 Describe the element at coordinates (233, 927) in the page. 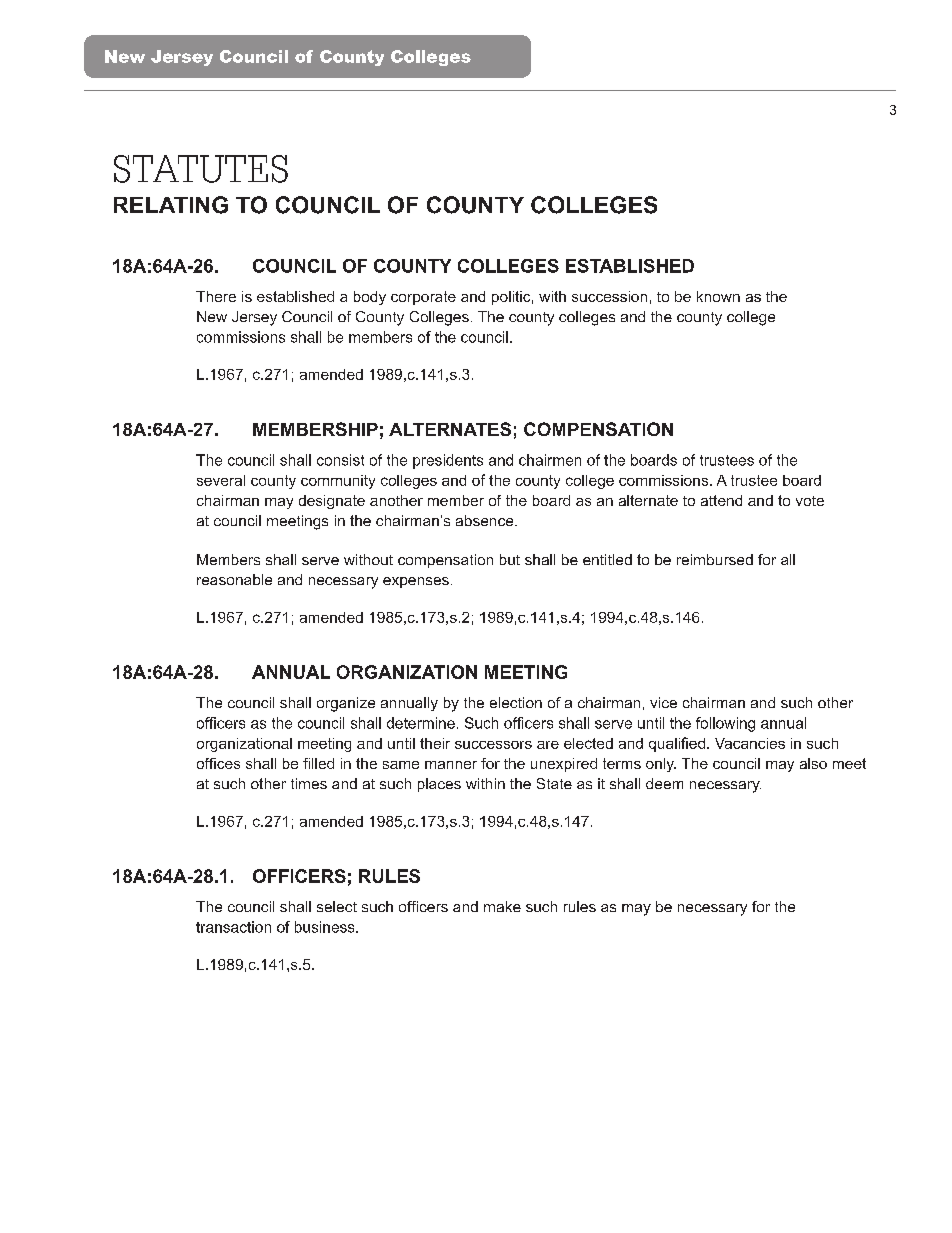

I see `transaction` at that location.
